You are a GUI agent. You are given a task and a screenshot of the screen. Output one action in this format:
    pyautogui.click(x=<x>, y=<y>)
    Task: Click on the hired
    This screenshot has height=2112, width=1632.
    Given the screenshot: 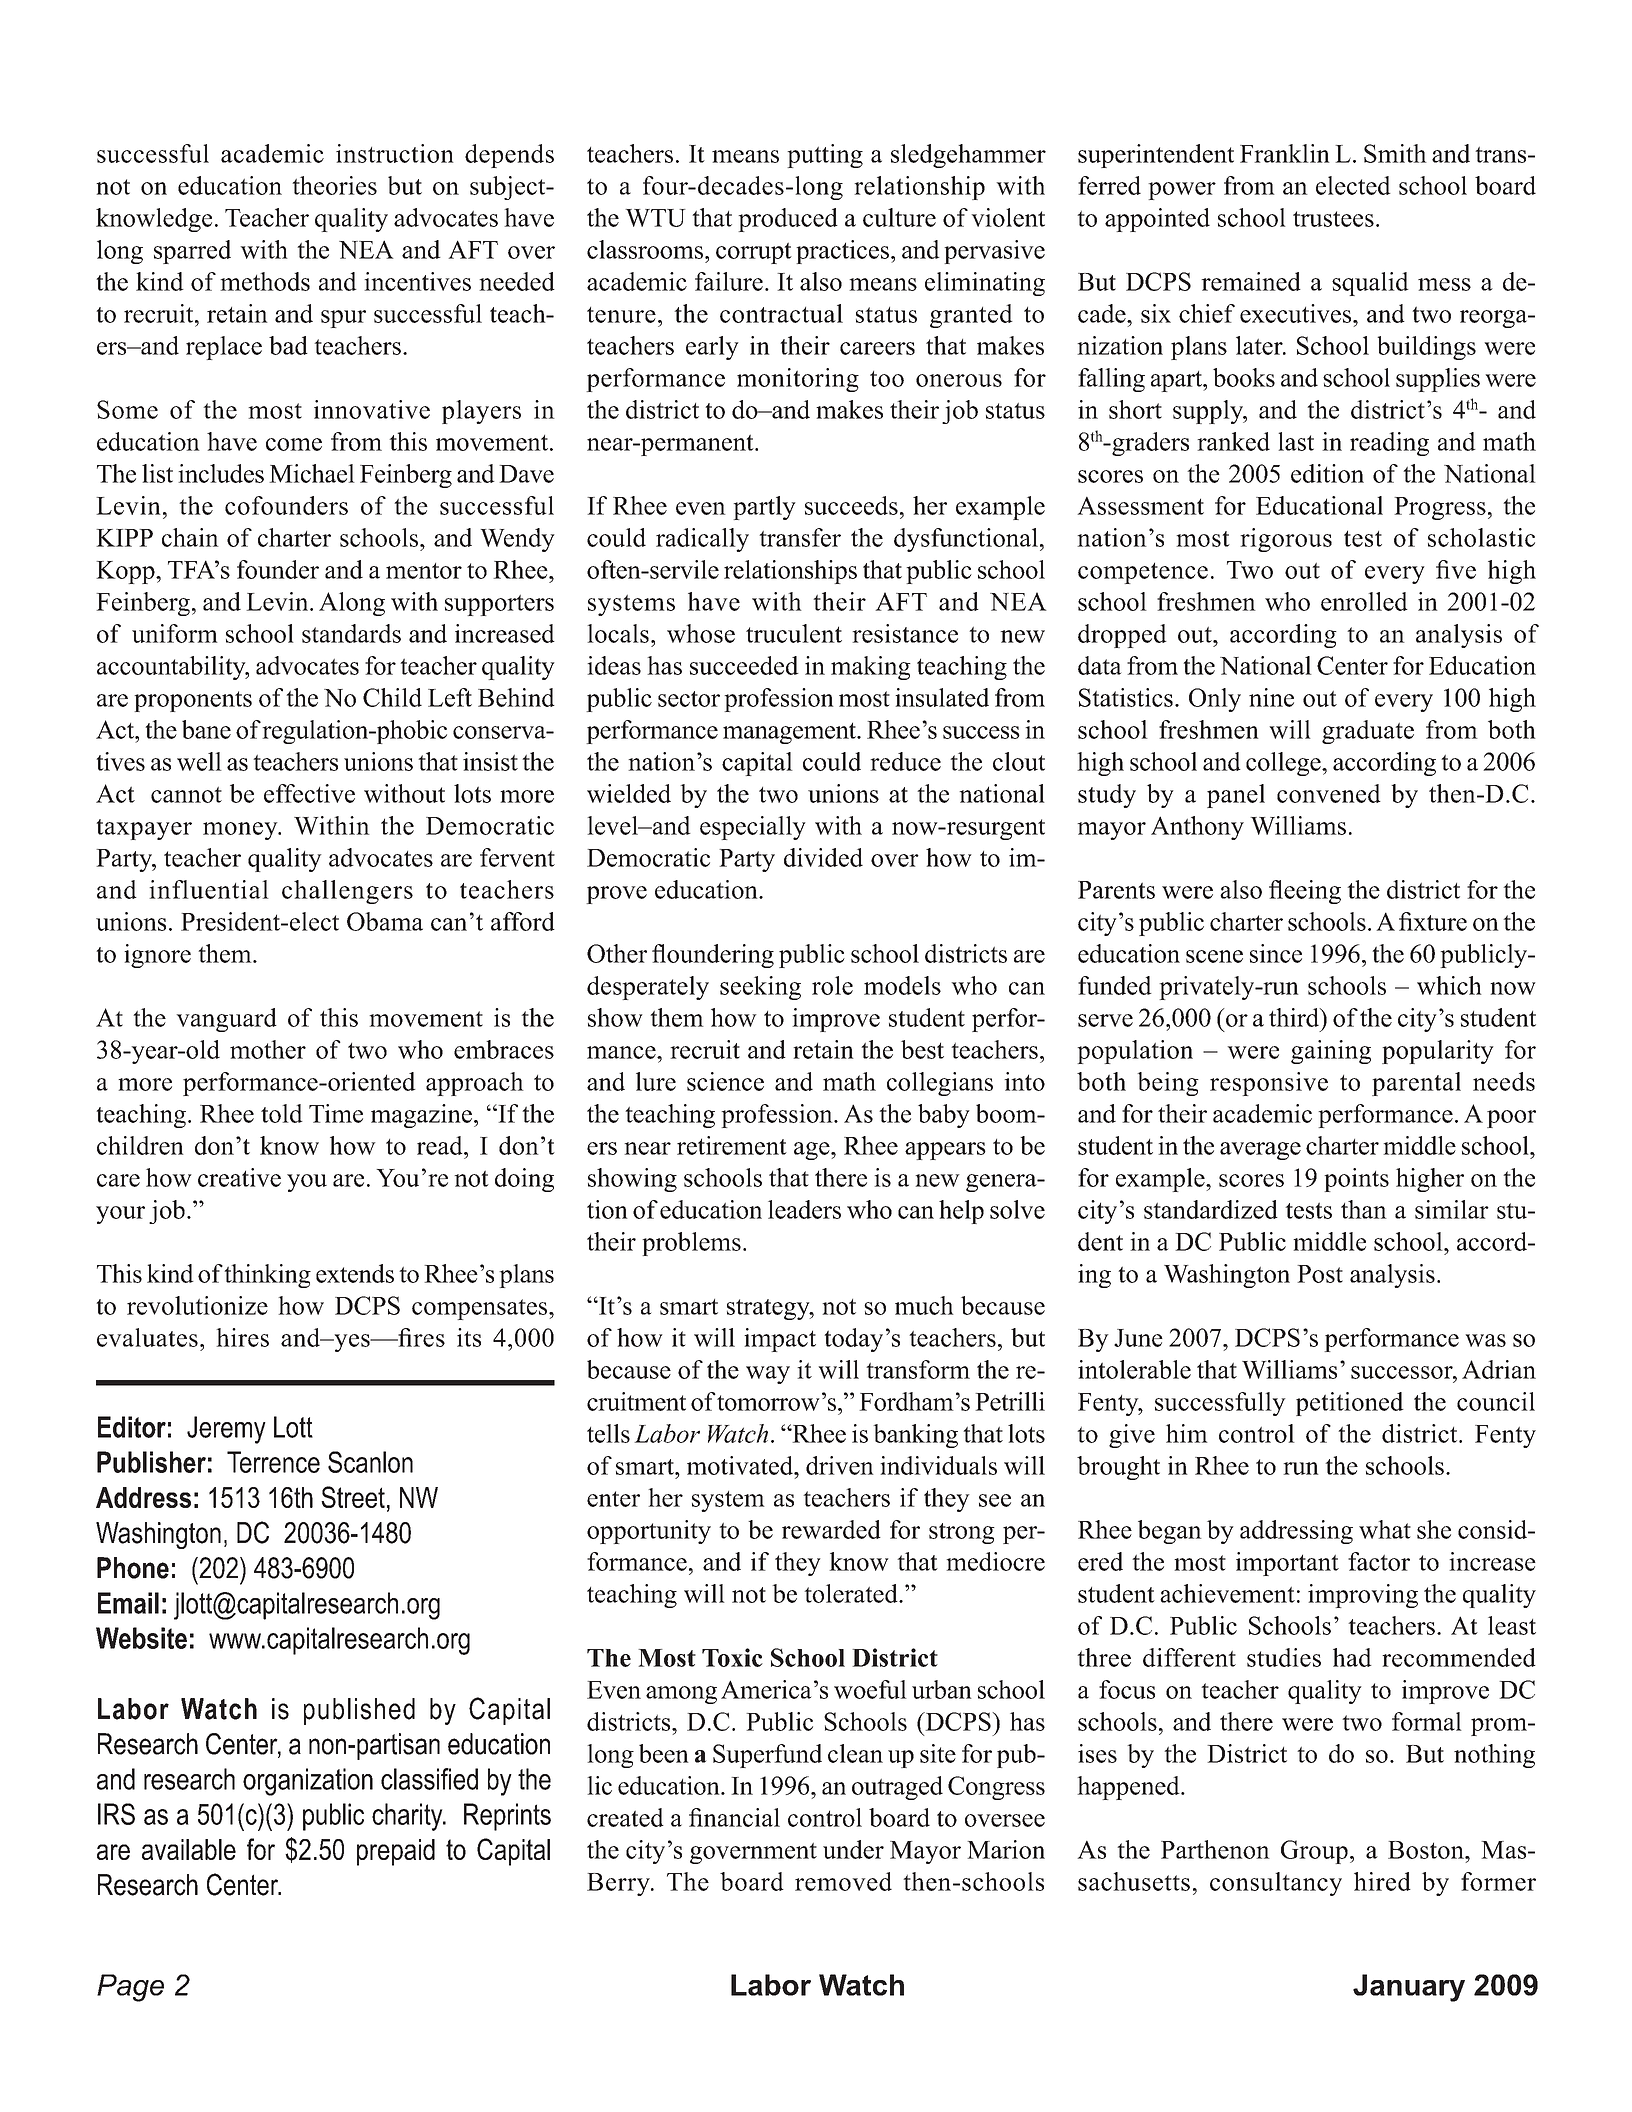 What is the action you would take?
    pyautogui.click(x=1382, y=1881)
